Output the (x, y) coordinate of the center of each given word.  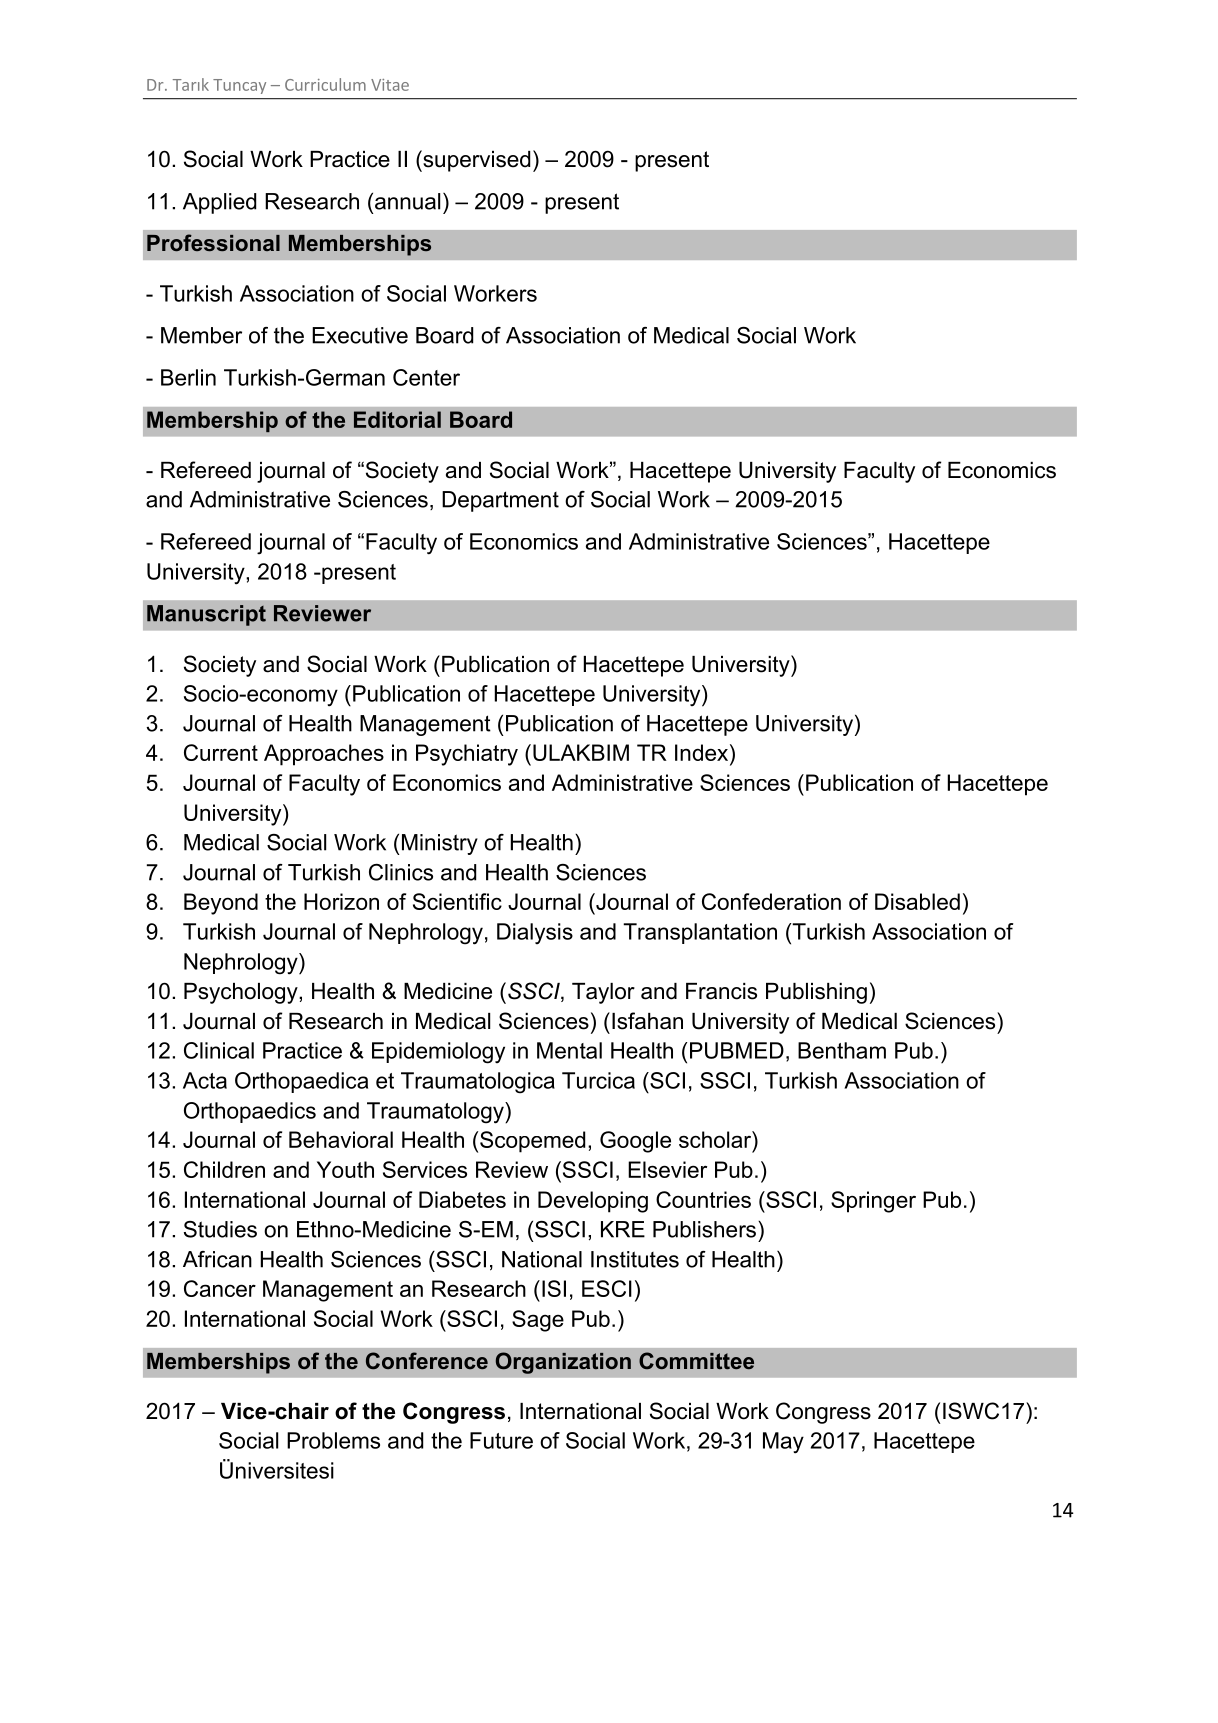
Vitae (390, 85)
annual (407, 201)
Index (703, 754)
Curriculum (325, 84)
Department (500, 501)
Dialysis (535, 933)
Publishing (816, 993)
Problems (333, 1440)
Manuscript (206, 615)
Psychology (242, 993)
